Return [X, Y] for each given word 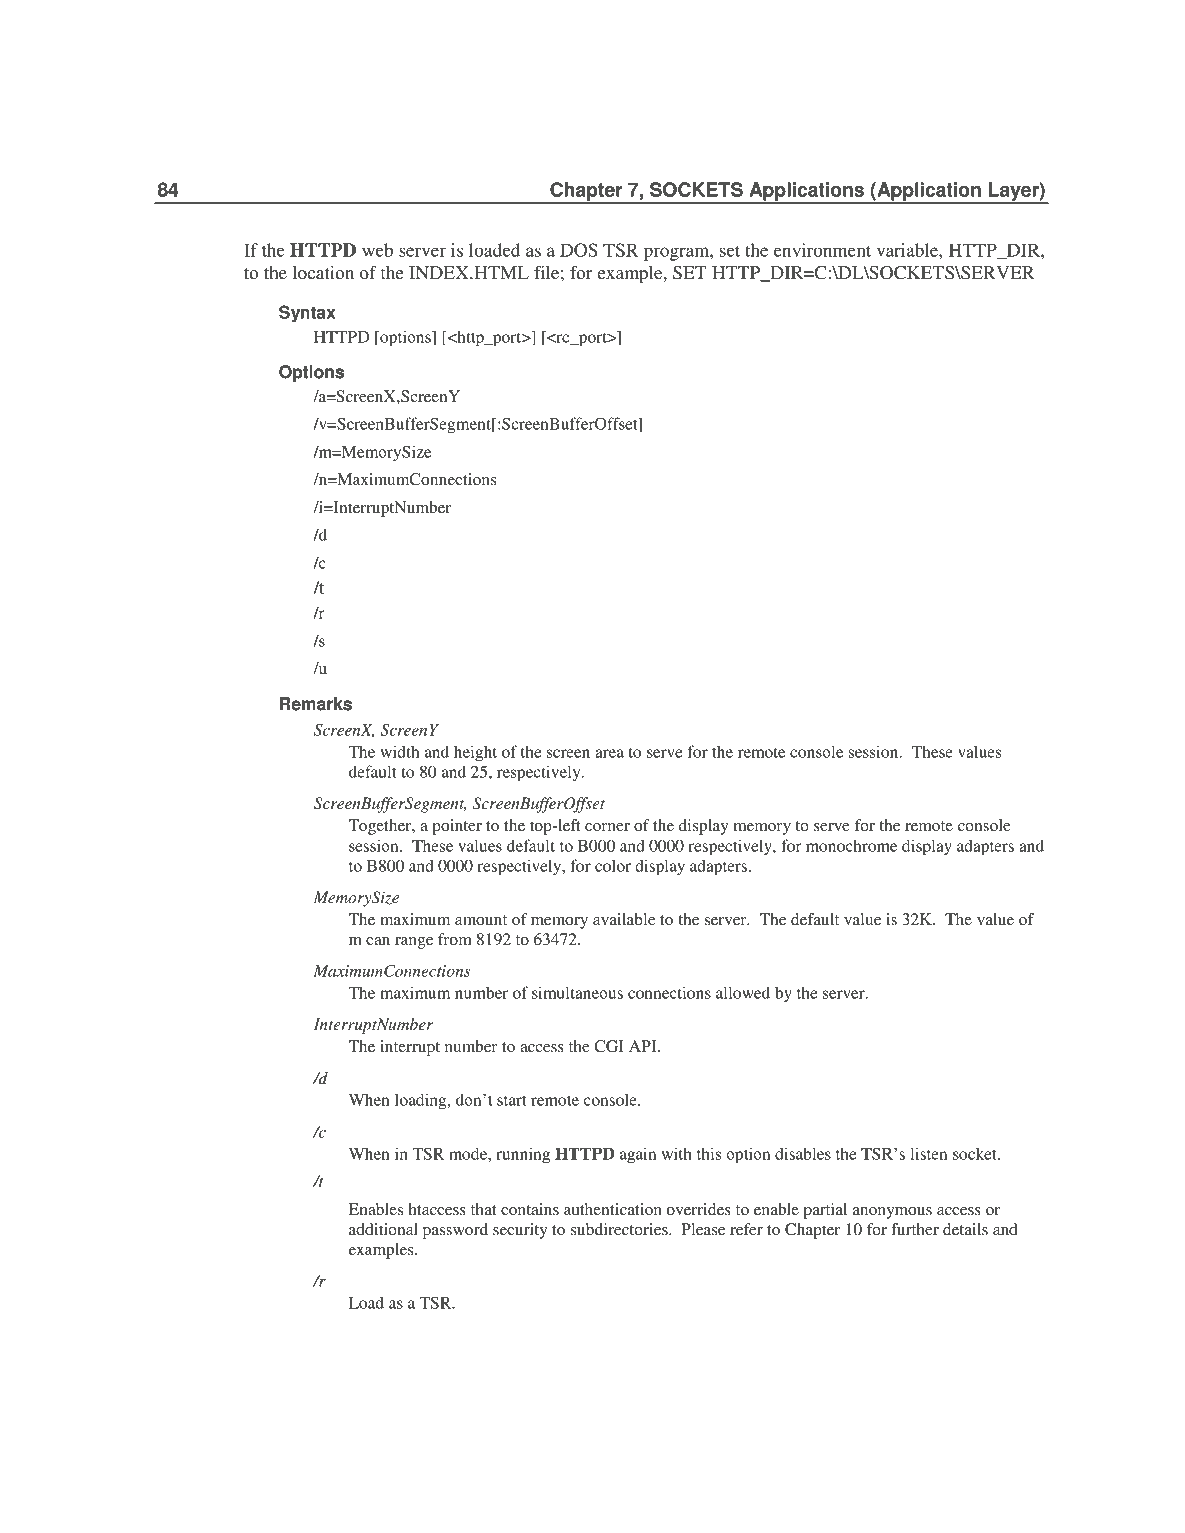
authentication [613, 1209]
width [399, 751]
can [378, 941]
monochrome [851, 845]
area [609, 753]
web [377, 250]
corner [607, 827]
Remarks [316, 704]
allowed [743, 992]
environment [822, 250]
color [613, 865]
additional [383, 1229]
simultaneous [577, 992]
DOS [579, 250]
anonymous [892, 1213]
